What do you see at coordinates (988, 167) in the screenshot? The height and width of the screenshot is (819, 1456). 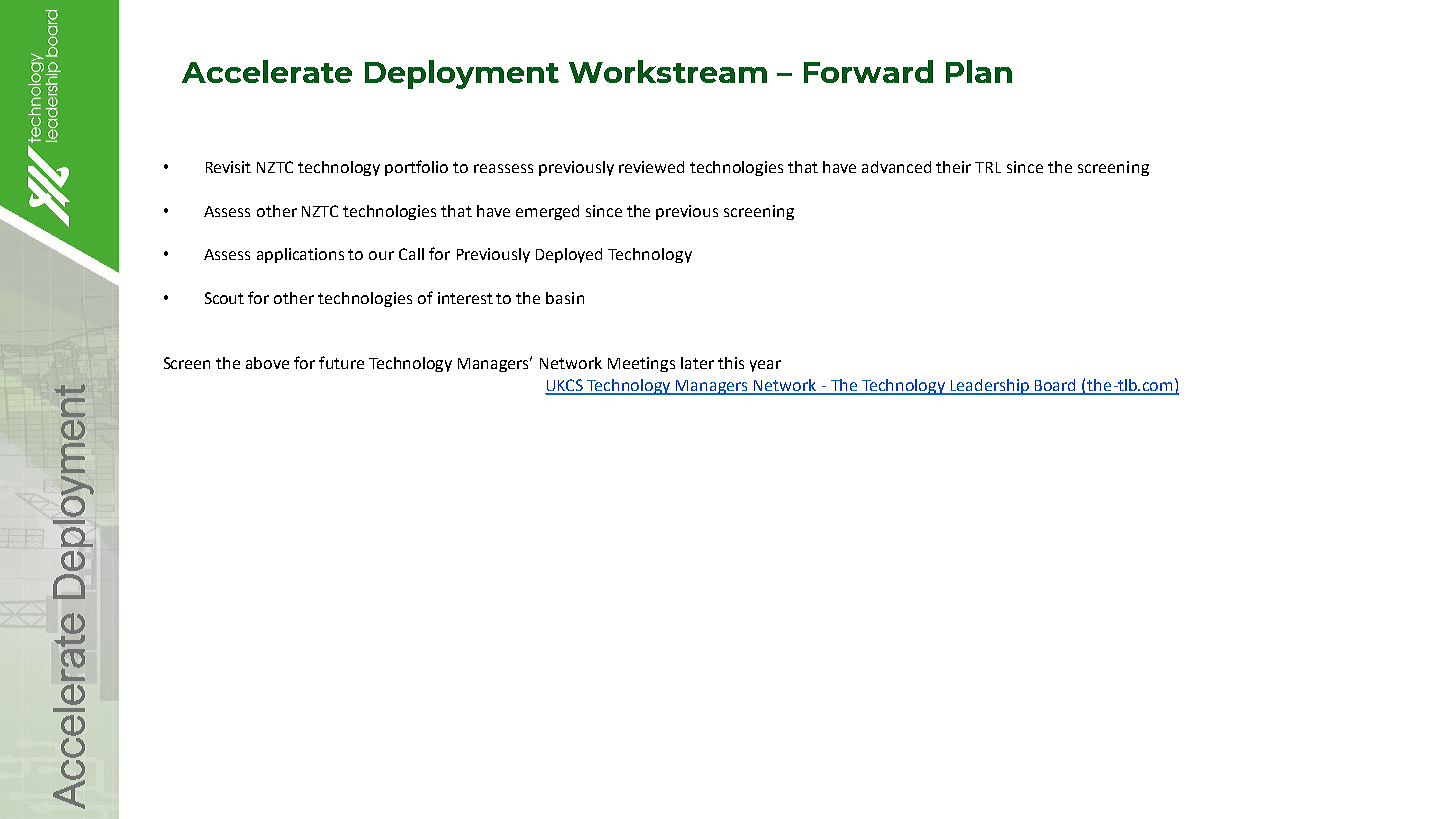 I see `TRL` at bounding box center [988, 167].
